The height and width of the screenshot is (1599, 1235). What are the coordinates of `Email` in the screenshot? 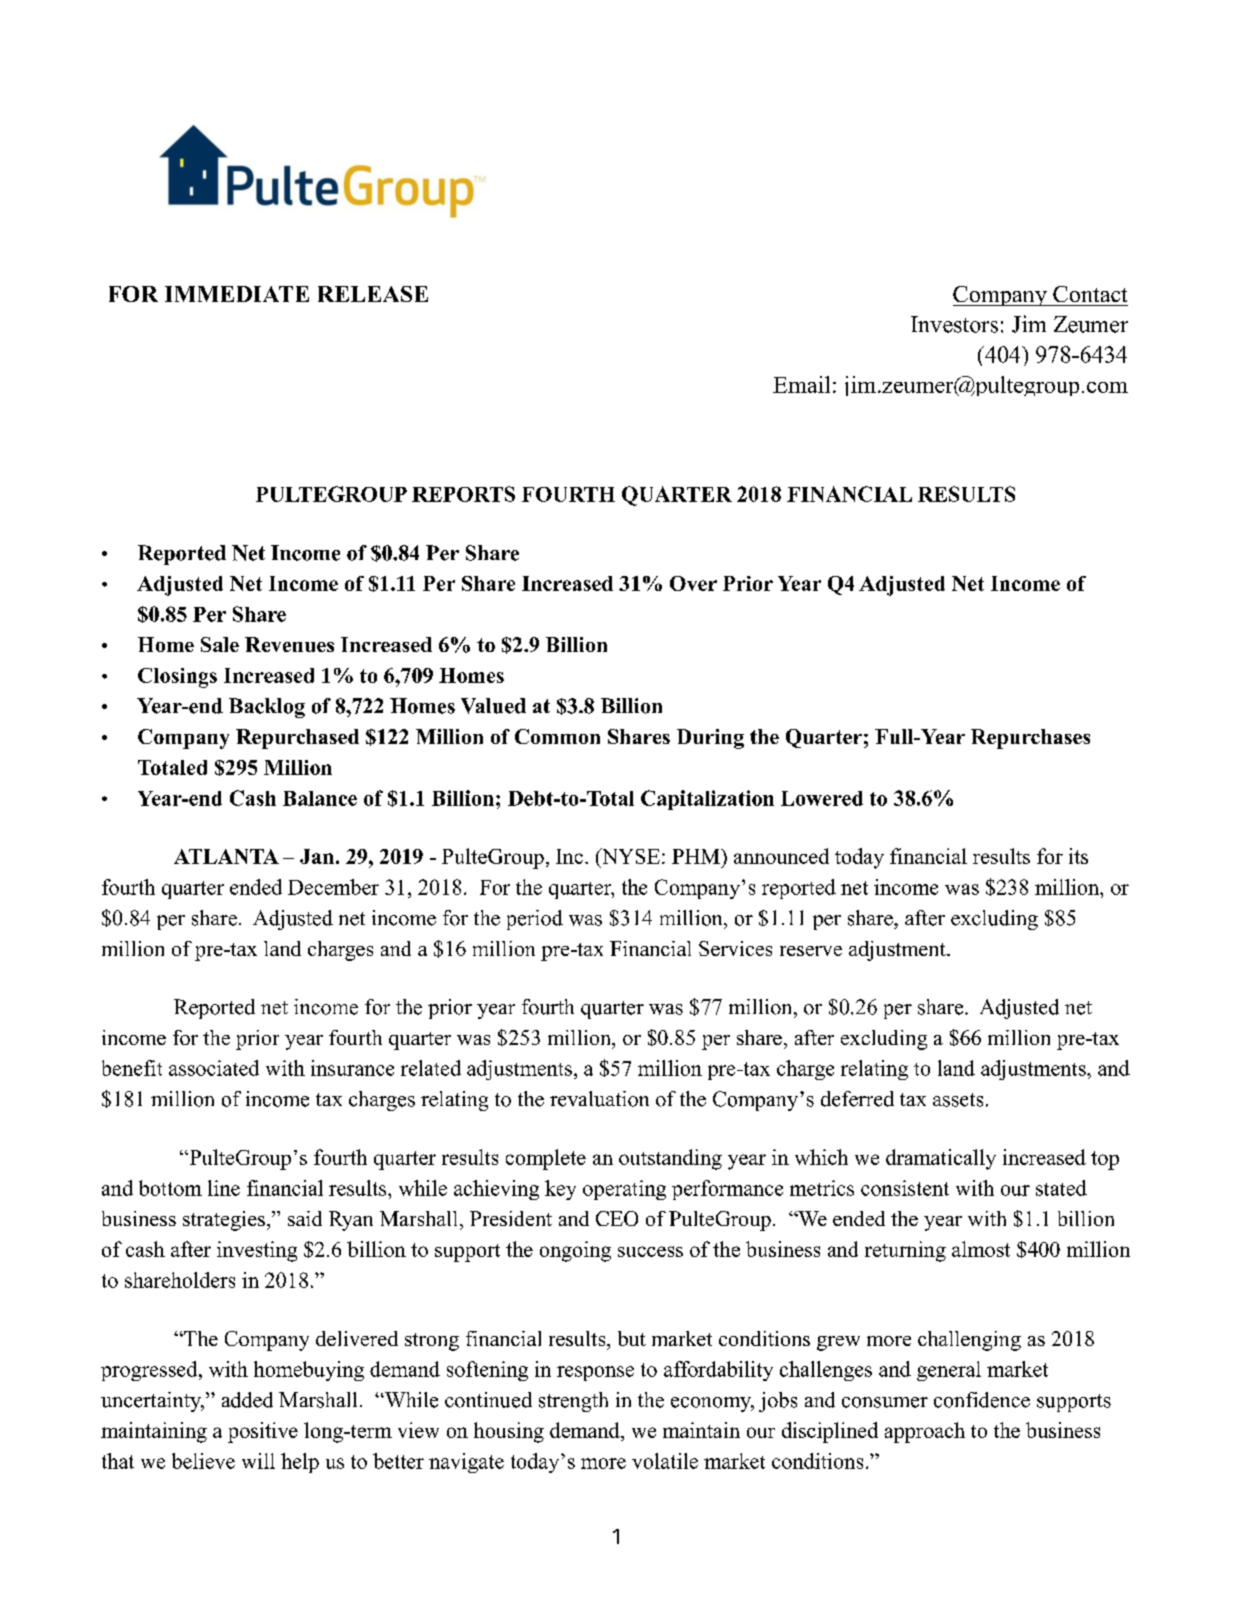 It's located at (801, 384).
